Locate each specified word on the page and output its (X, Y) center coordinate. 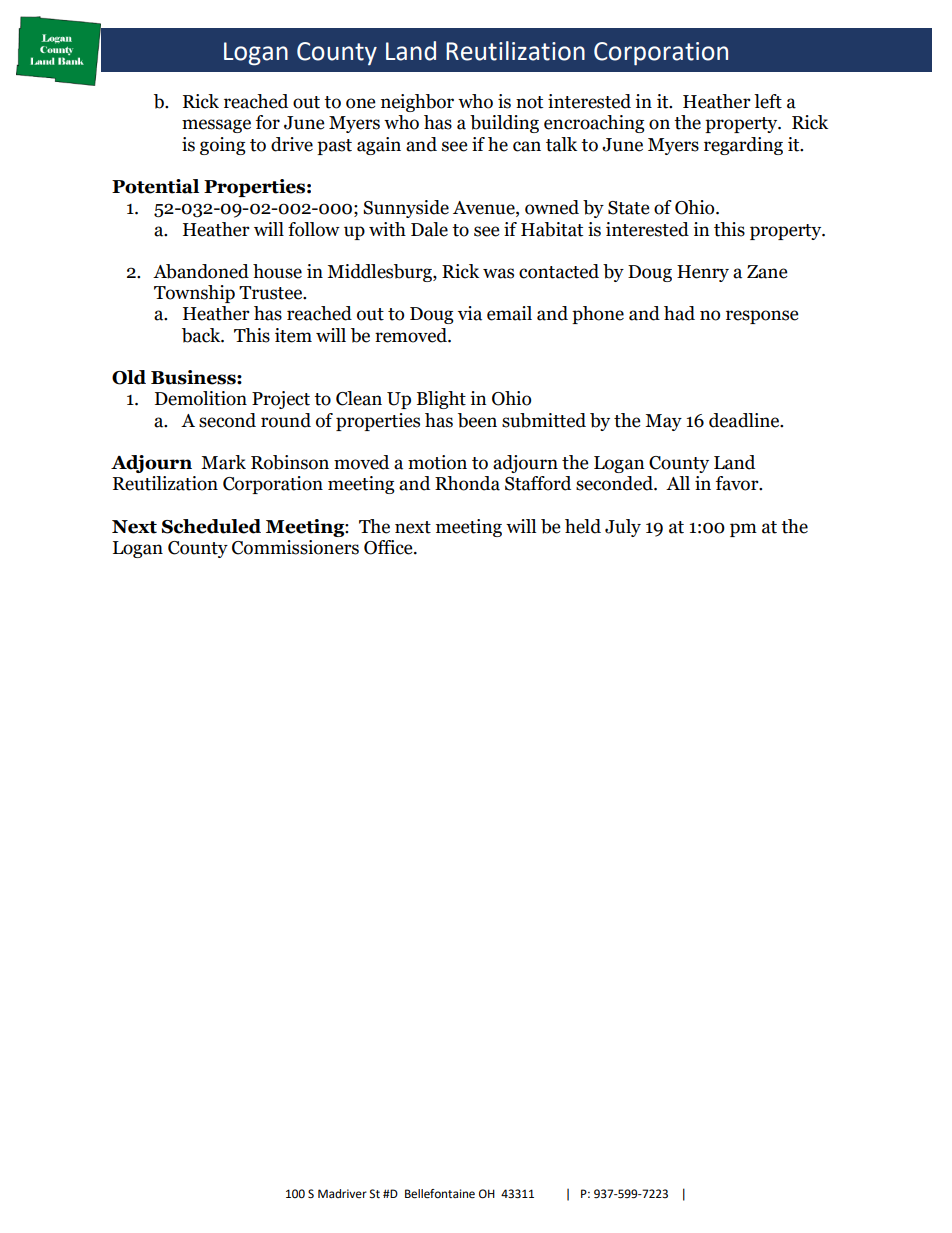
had (679, 313)
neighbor (417, 103)
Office (389, 547)
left (768, 101)
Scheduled (211, 526)
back (202, 335)
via (470, 313)
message (216, 126)
